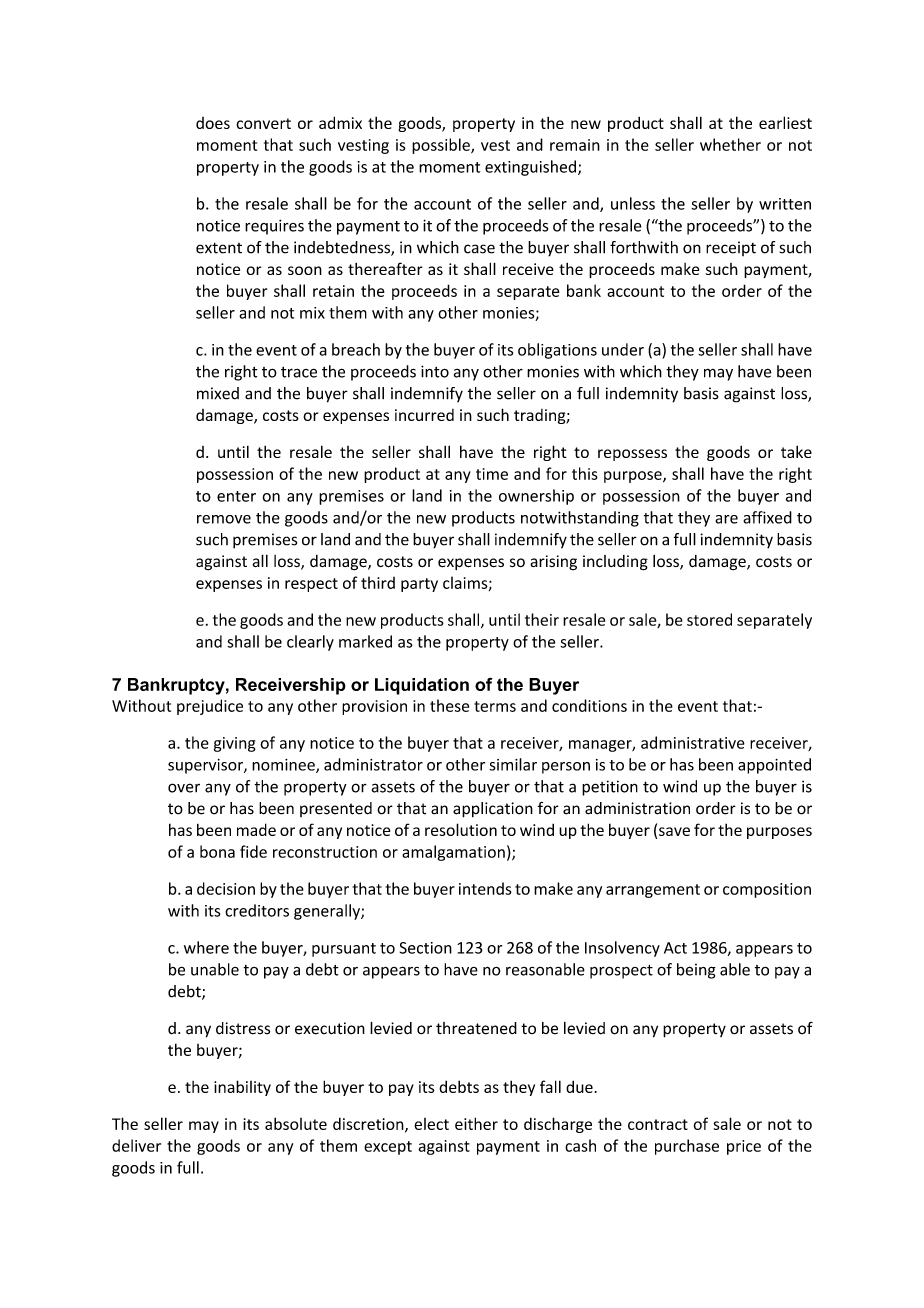  What do you see at coordinates (726, 519) in the document?
I see `are` at bounding box center [726, 519].
